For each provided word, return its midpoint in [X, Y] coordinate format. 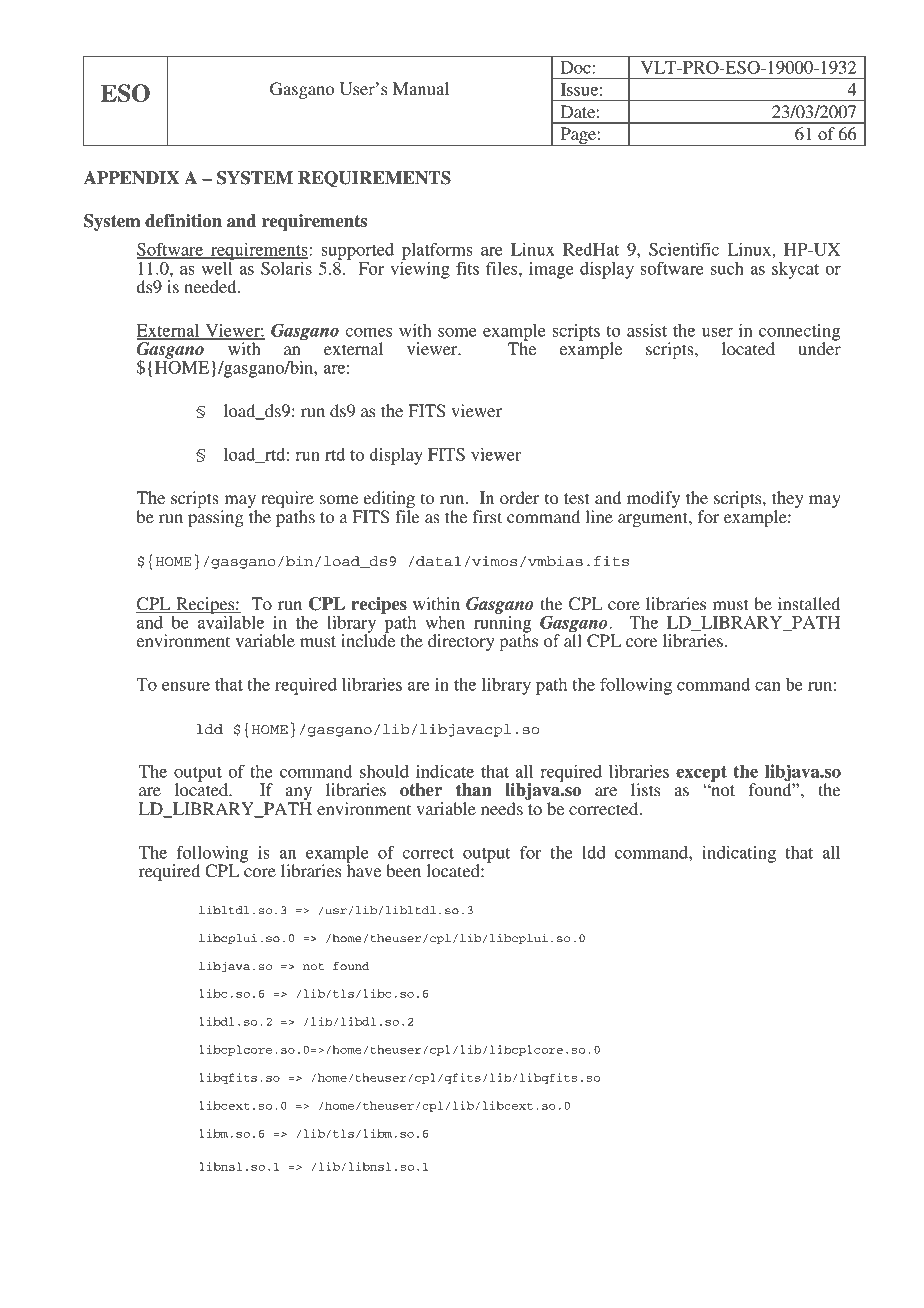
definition [183, 221]
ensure [186, 686]
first [487, 516]
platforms [437, 252]
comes [368, 332]
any [299, 795]
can [768, 686]
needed [211, 286]
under [819, 347]
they [787, 501]
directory [461, 642]
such [727, 268]
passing [216, 518]
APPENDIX [131, 178]
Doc [577, 67]
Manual [421, 88]
